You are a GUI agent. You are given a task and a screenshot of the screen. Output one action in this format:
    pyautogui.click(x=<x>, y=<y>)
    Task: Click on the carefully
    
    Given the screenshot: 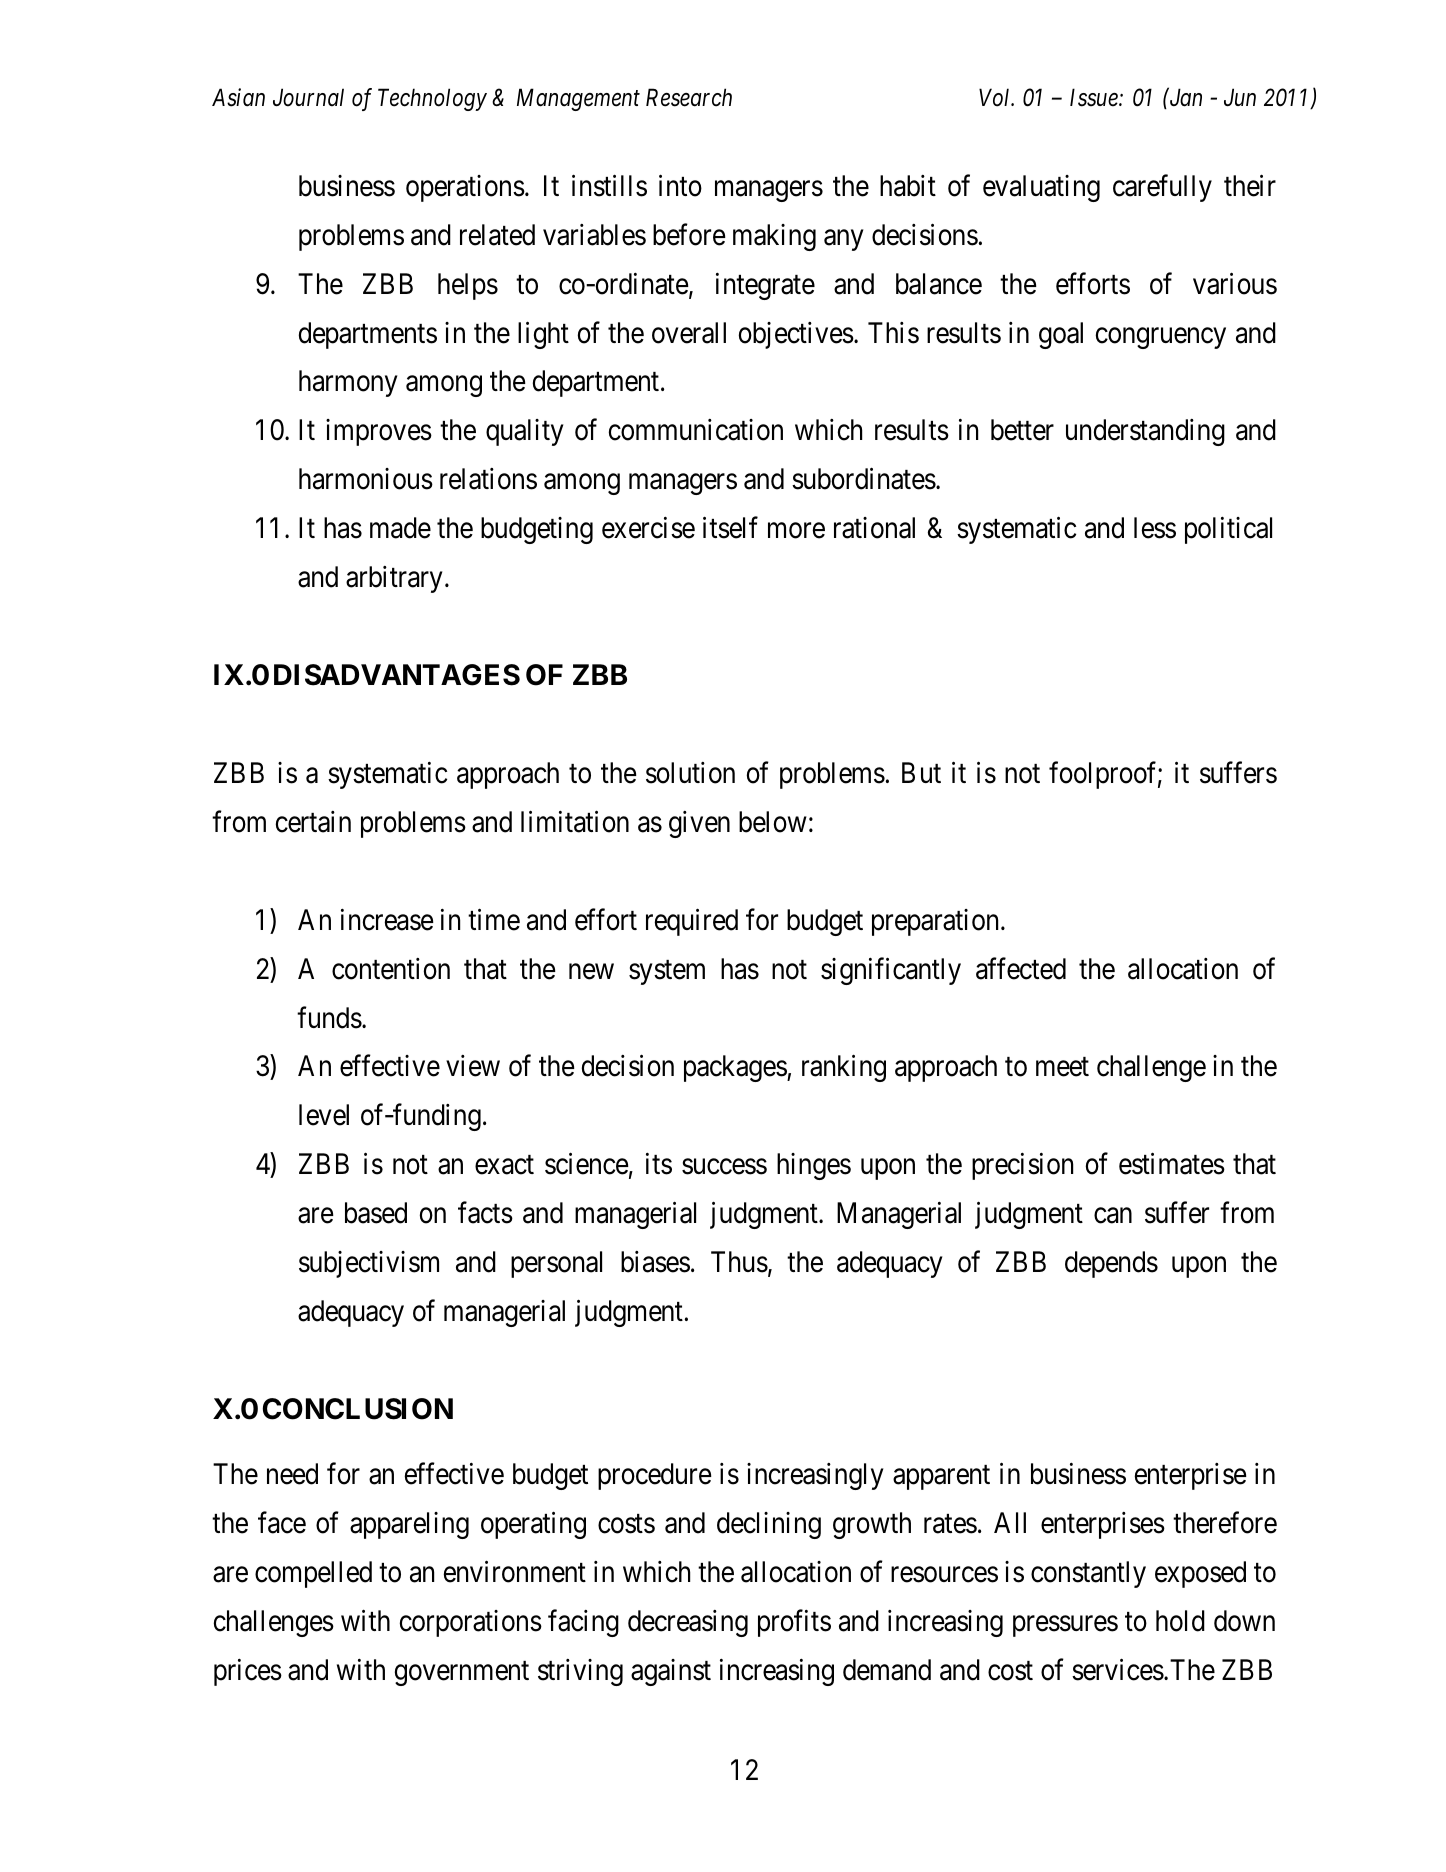 What is the action you would take?
    pyautogui.click(x=1162, y=188)
